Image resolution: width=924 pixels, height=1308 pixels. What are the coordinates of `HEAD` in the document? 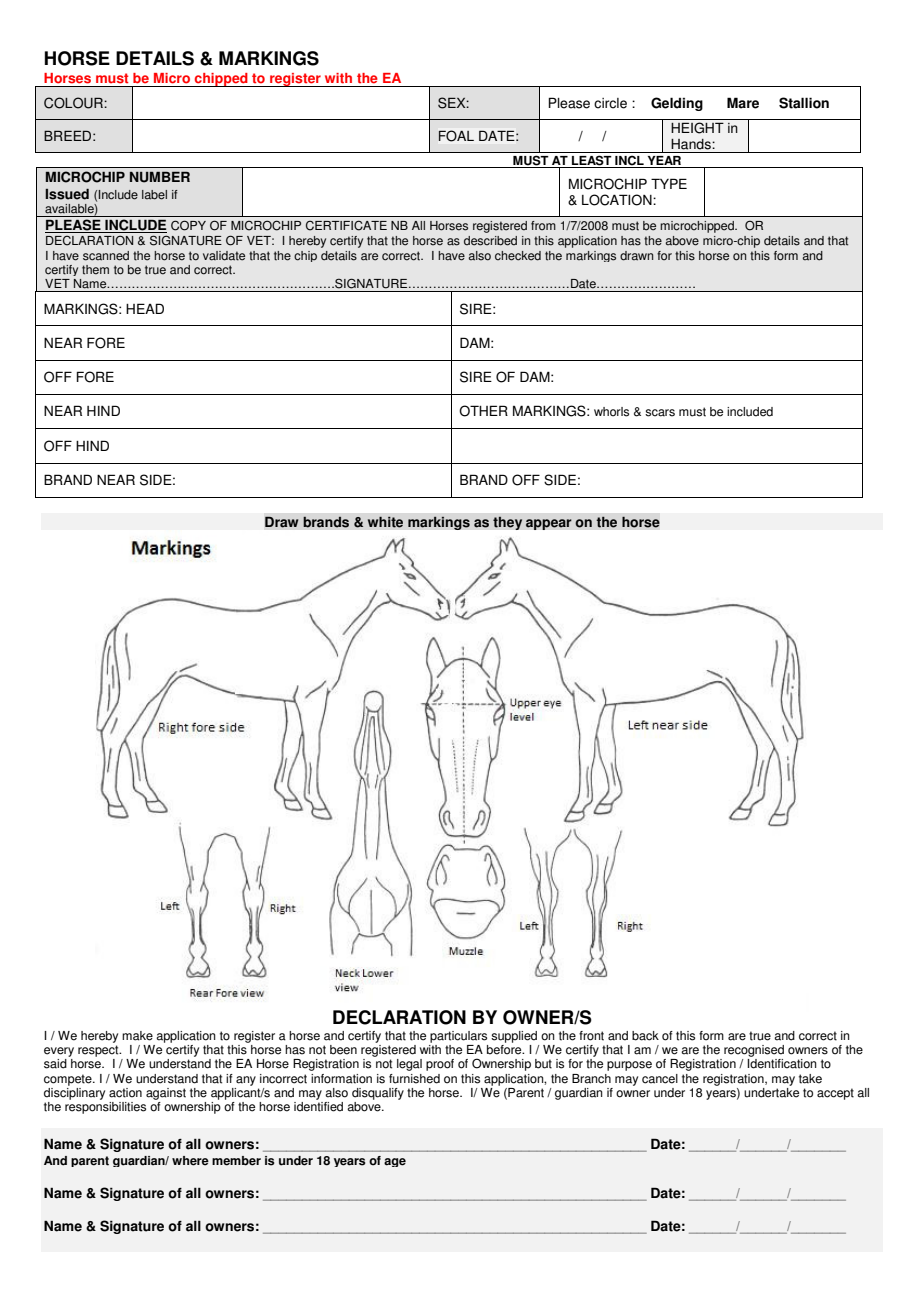 It's located at (145, 308).
